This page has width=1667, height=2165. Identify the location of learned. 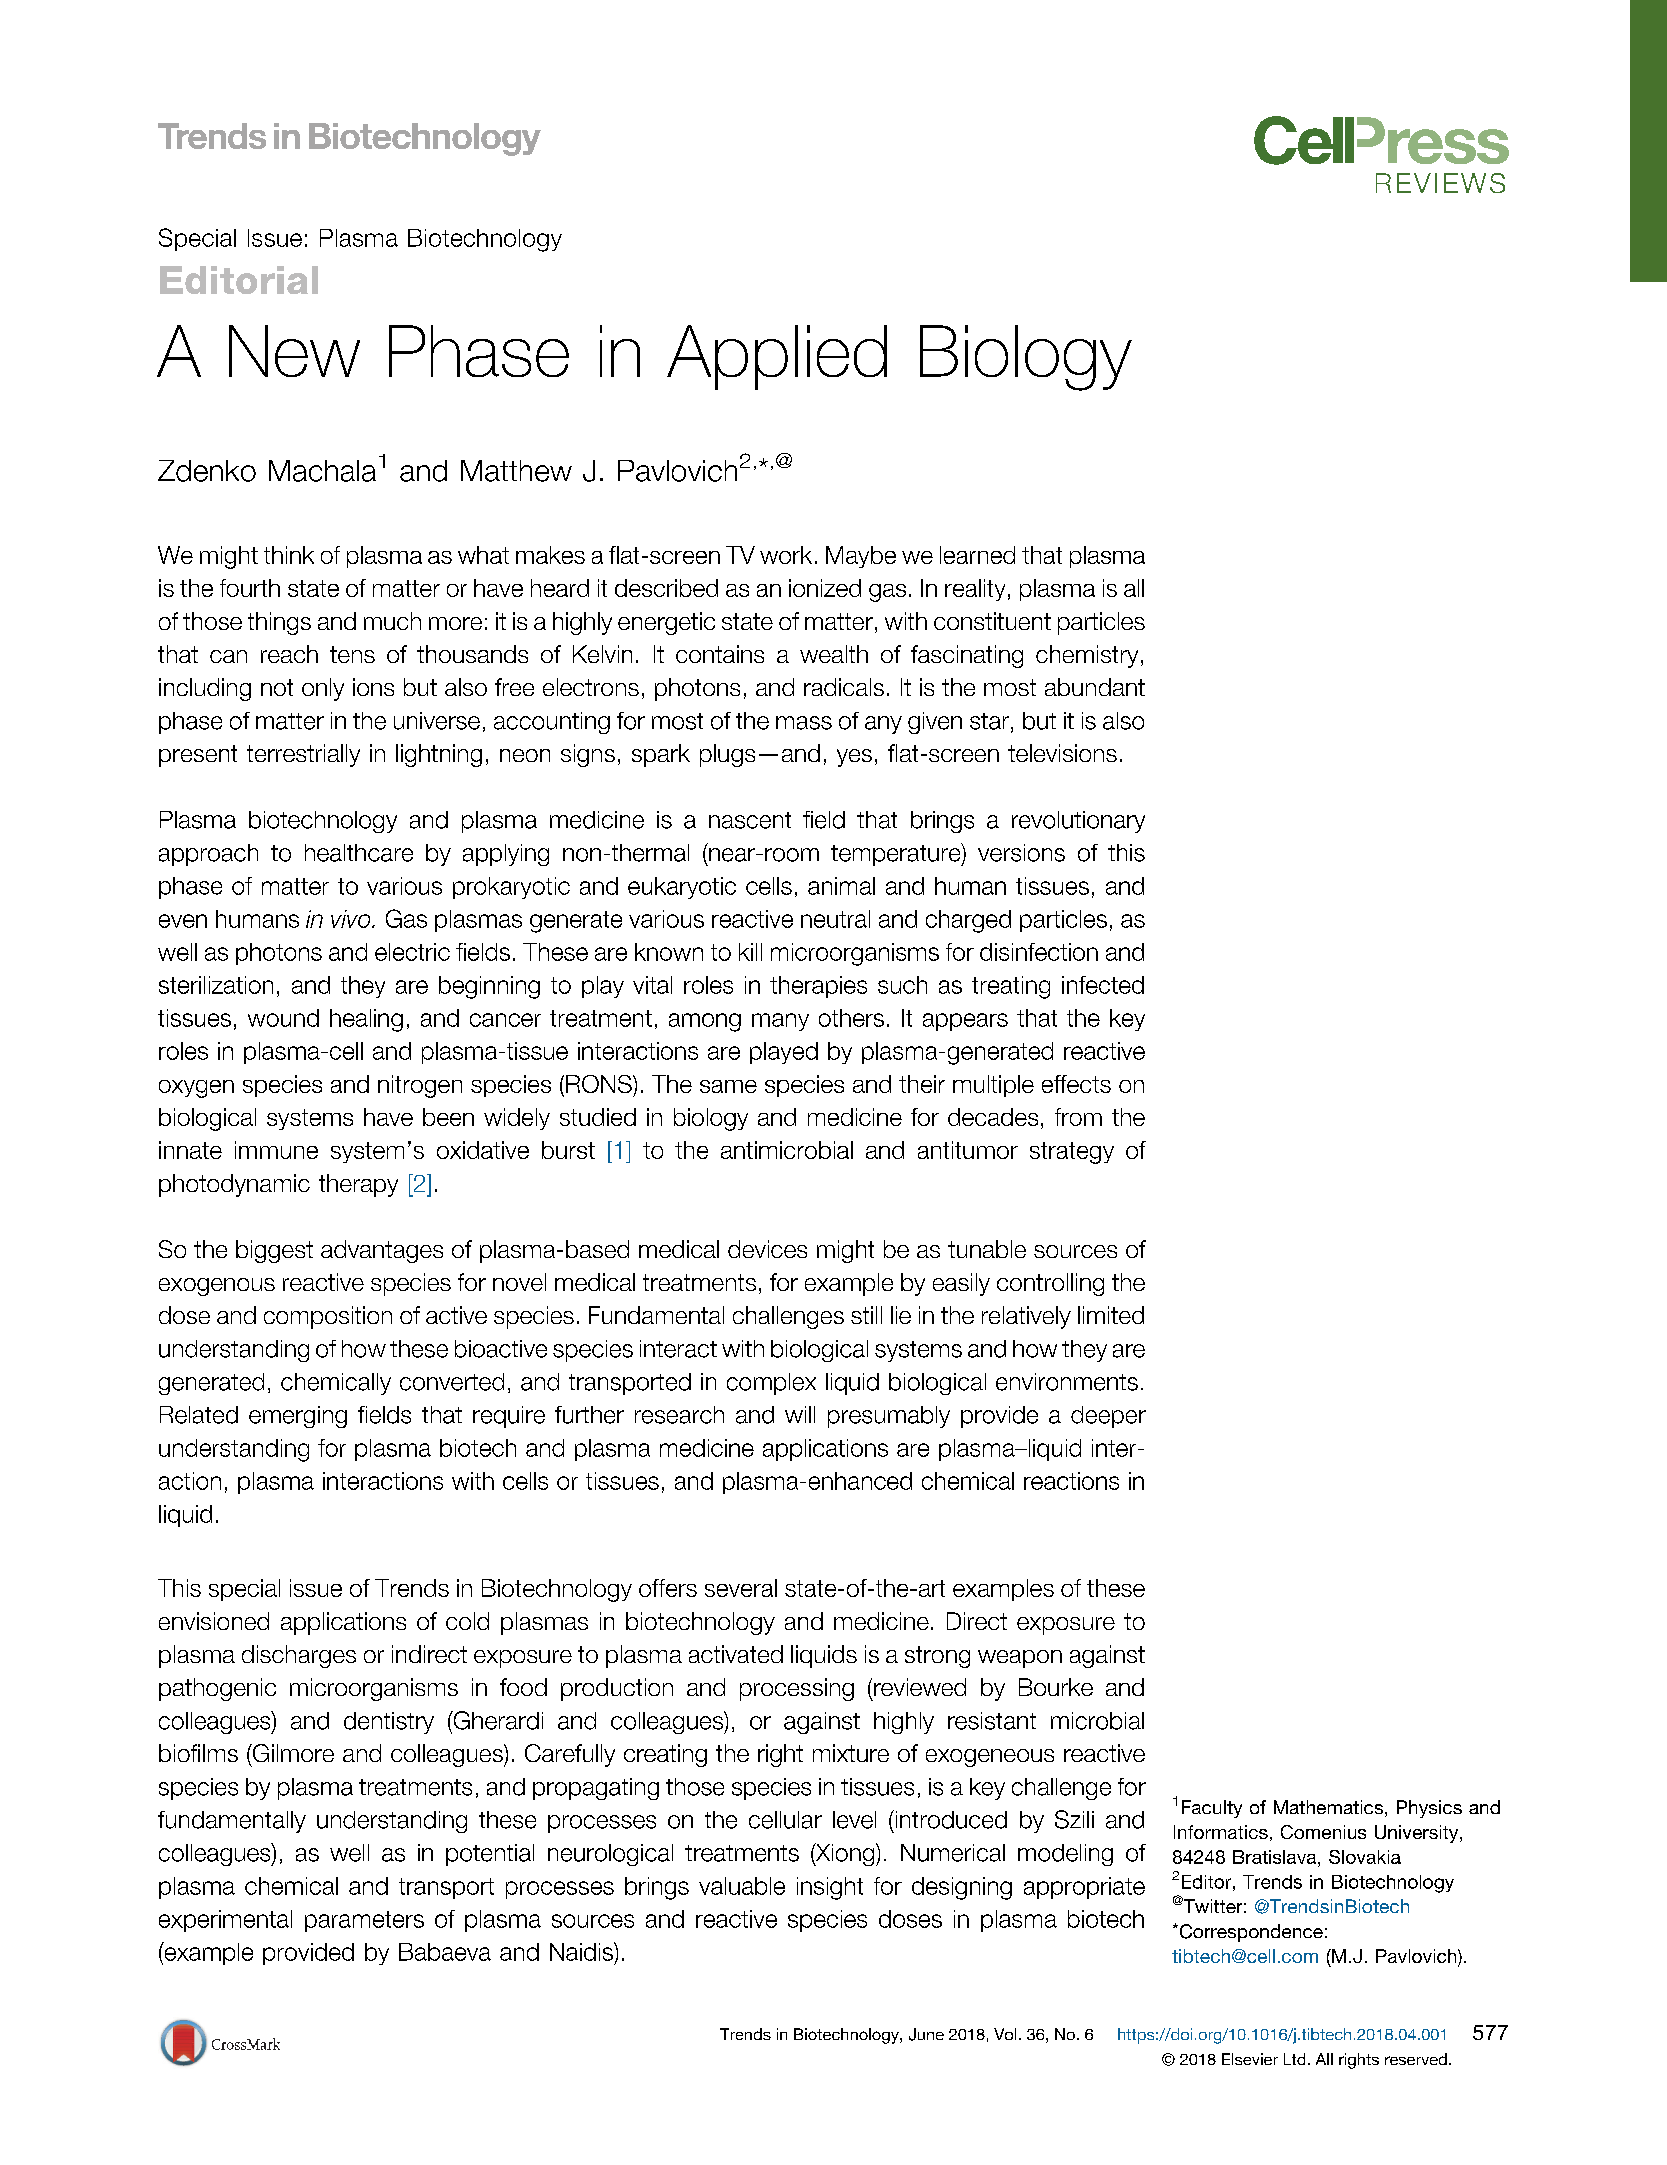
(977, 555).
